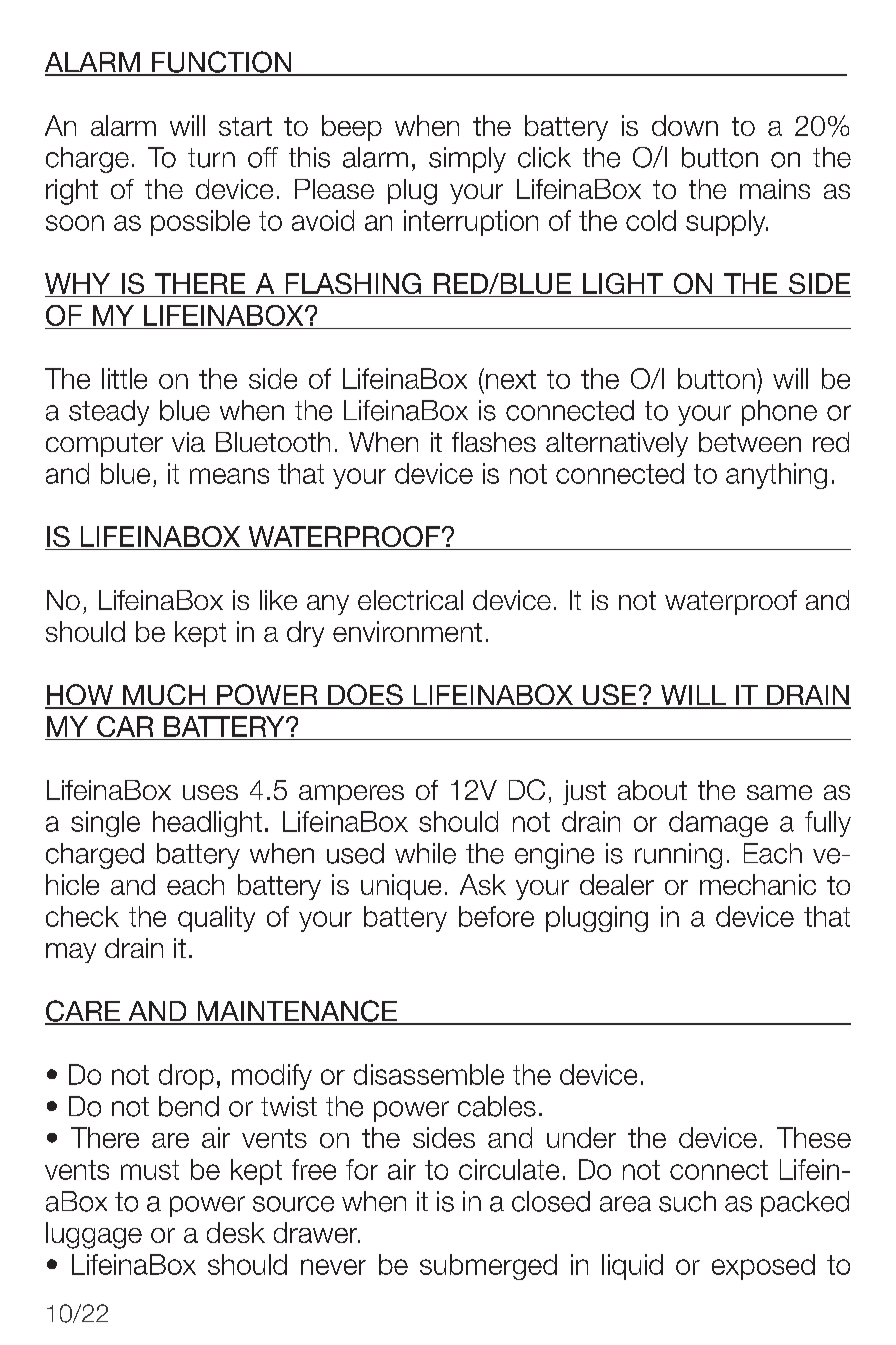 This screenshot has height=1345, width=896. Describe the element at coordinates (236, 1232) in the screenshot. I see `desk` at that location.
